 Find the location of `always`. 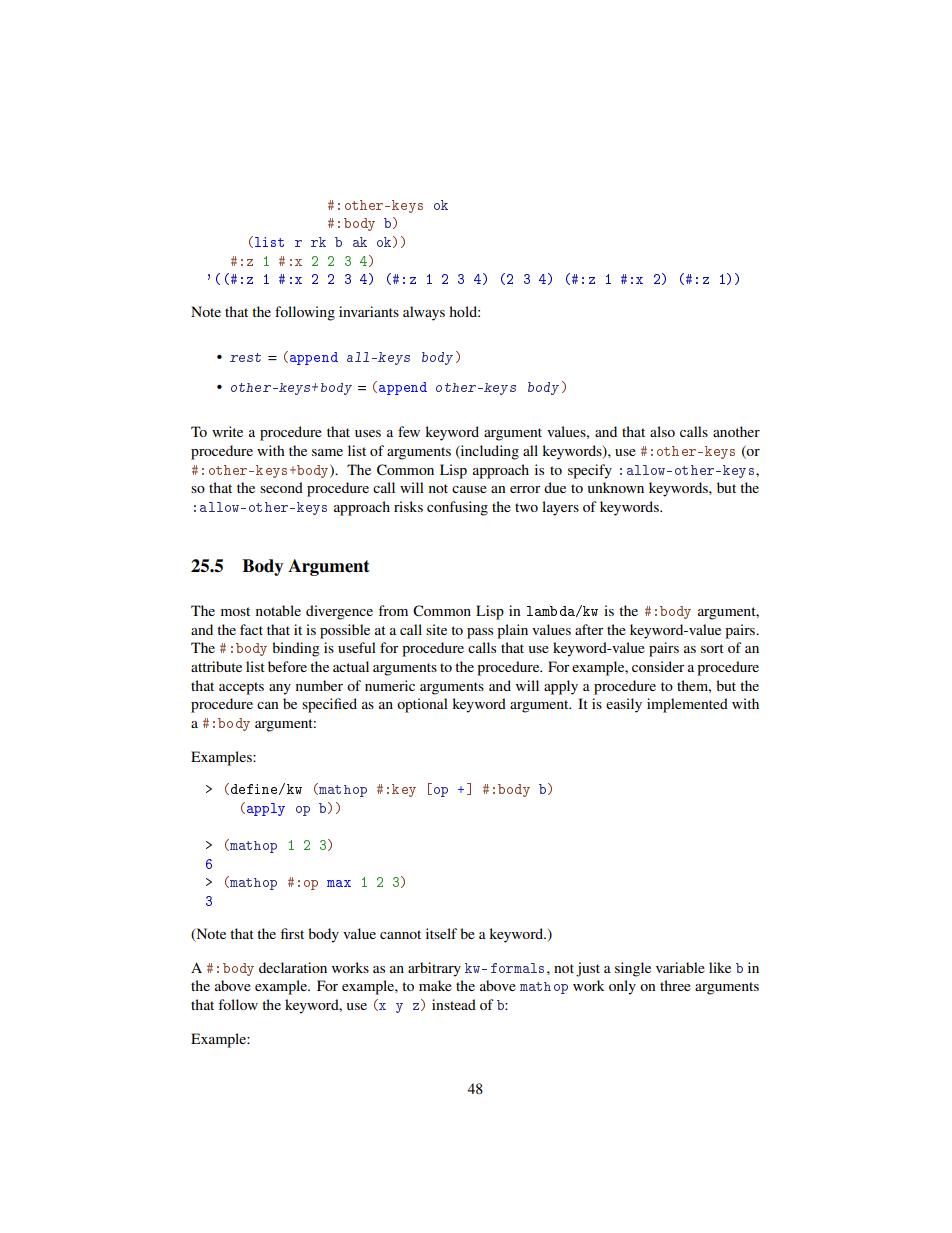

always is located at coordinates (424, 313).
